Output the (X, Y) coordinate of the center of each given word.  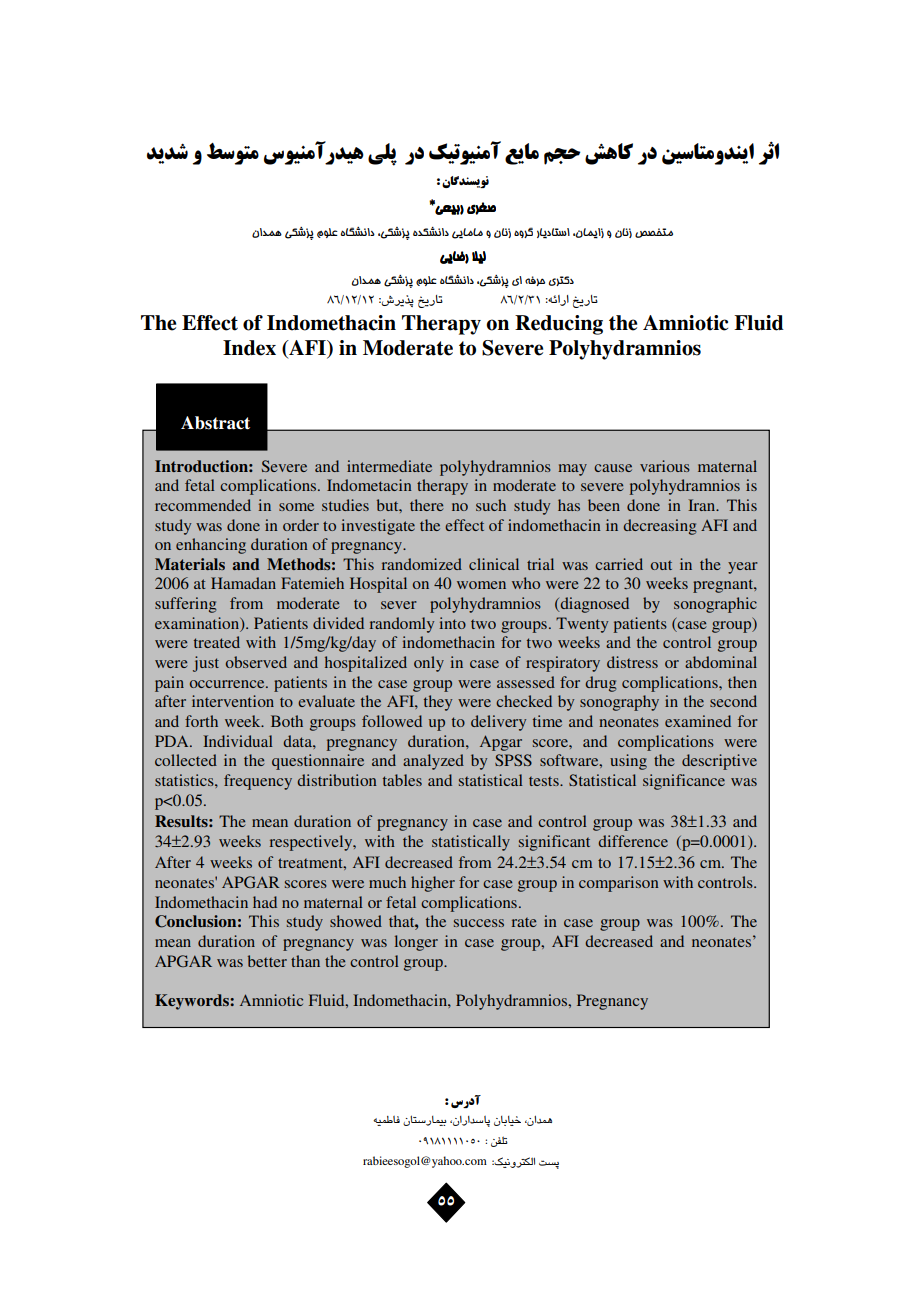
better (267, 961)
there (426, 505)
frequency (258, 782)
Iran (703, 505)
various (665, 466)
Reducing (559, 325)
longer (416, 943)
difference (633, 841)
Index (249, 348)
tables (402, 780)
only (429, 664)
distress (632, 662)
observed (256, 662)
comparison (619, 884)
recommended (203, 505)
